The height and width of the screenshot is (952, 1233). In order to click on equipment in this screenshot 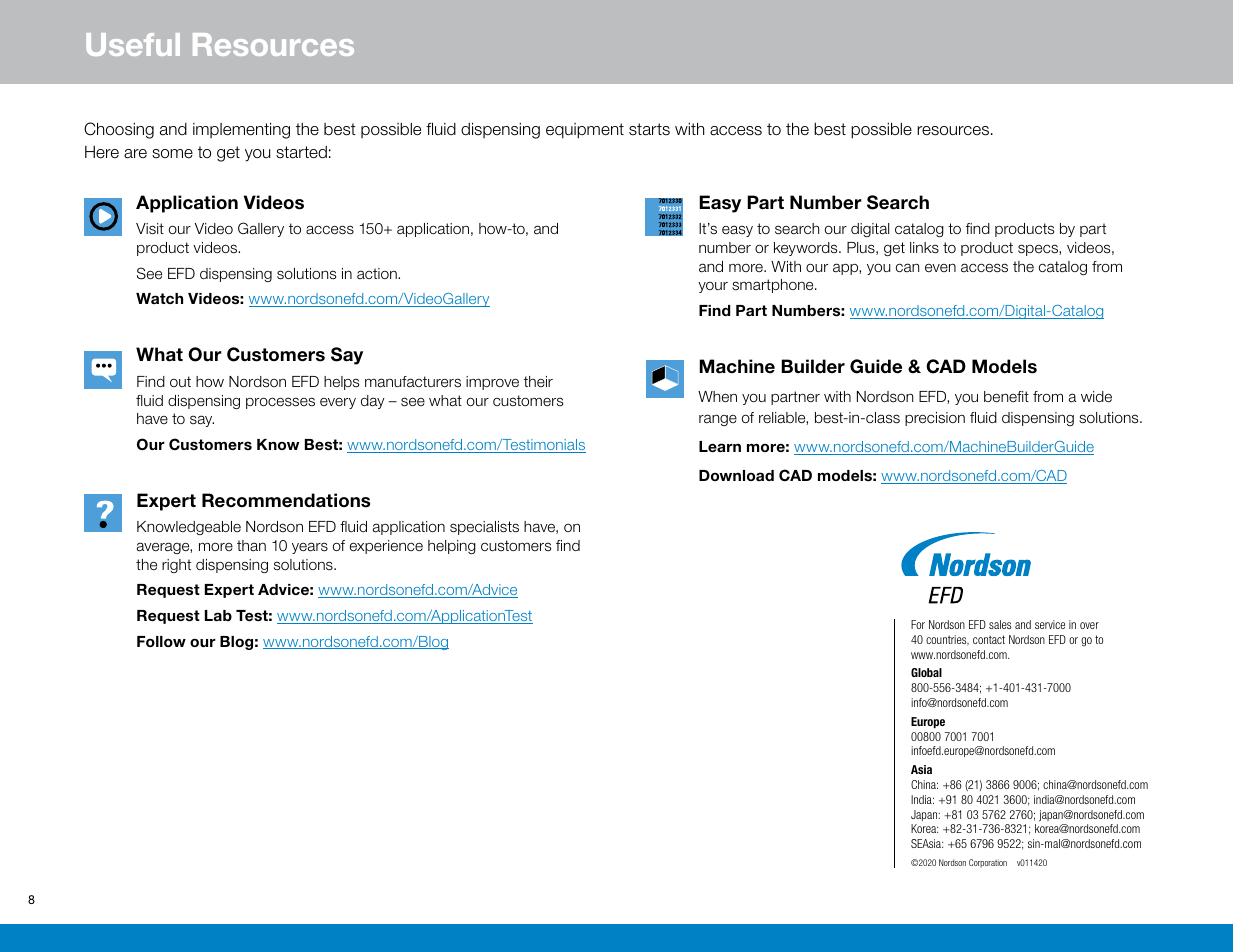, I will do `click(585, 131)`.
